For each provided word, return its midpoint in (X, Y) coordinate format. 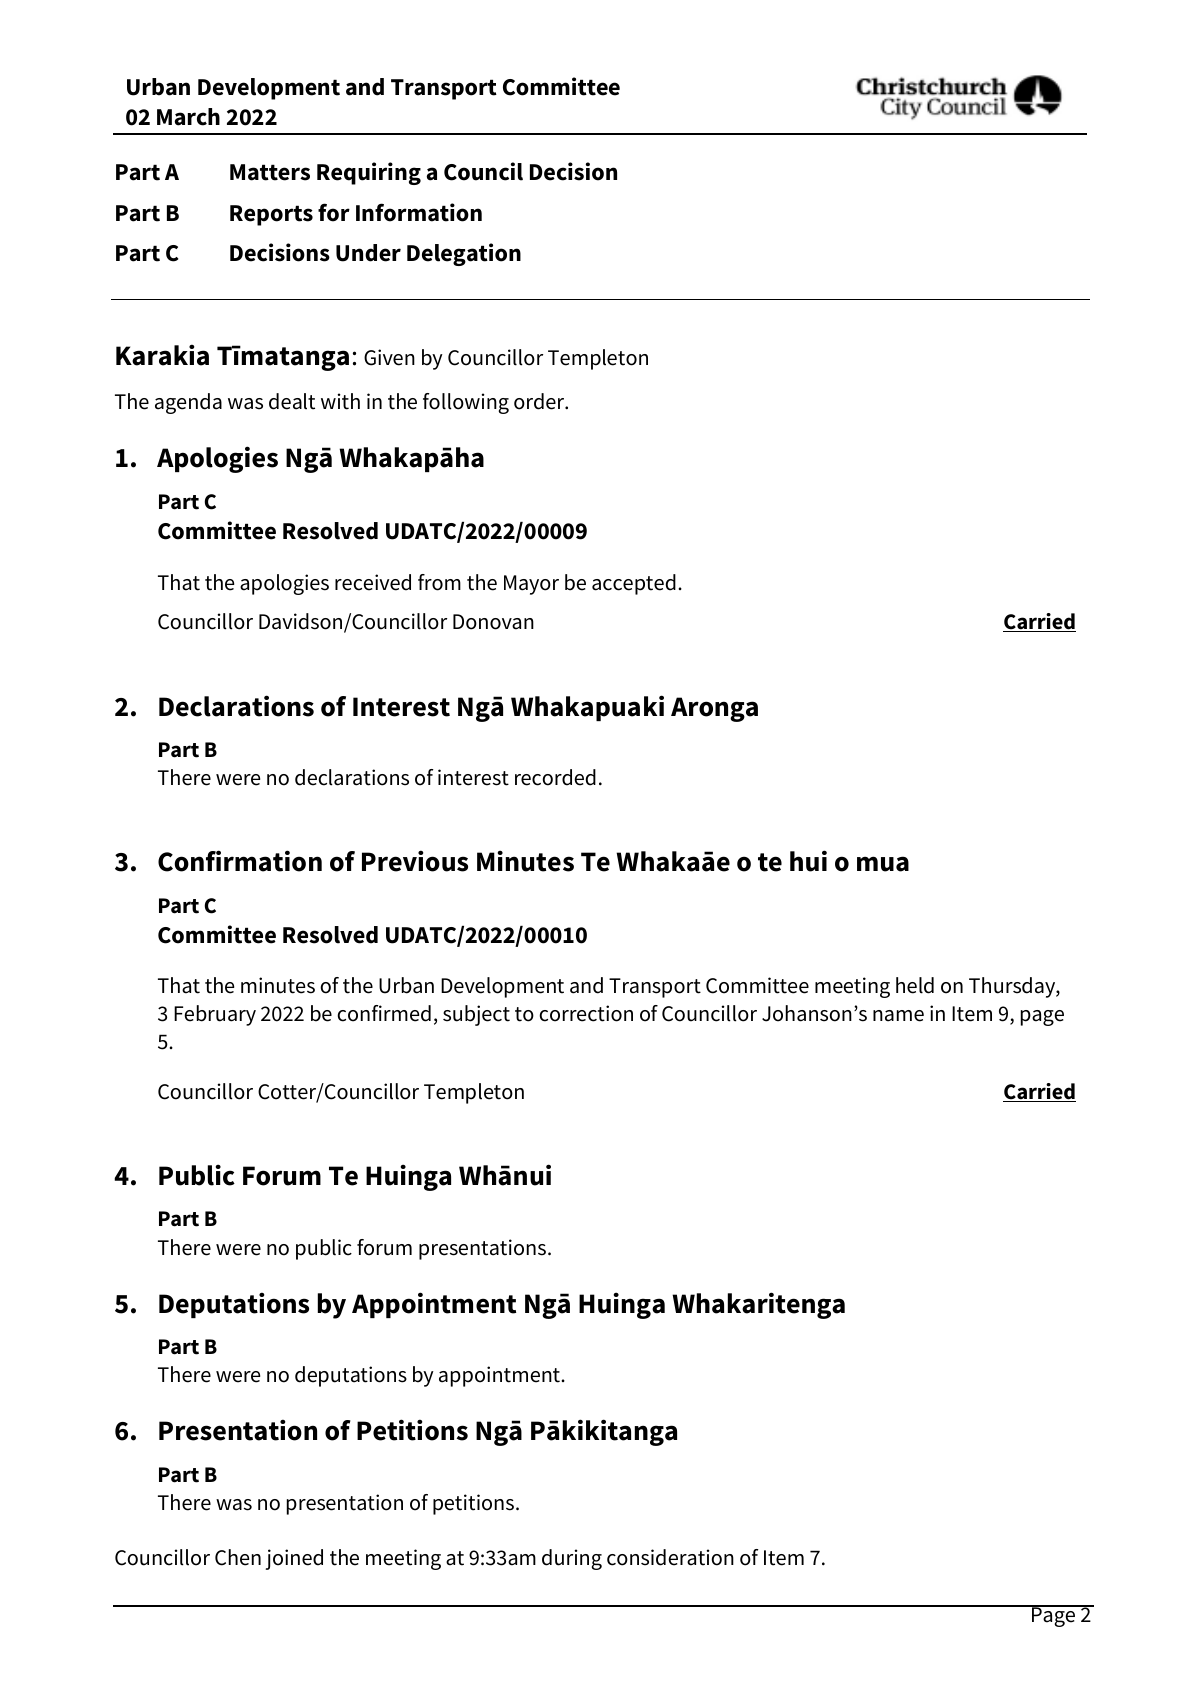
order (540, 401)
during (572, 1559)
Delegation (464, 254)
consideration (670, 1557)
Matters (270, 172)
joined (294, 1559)
